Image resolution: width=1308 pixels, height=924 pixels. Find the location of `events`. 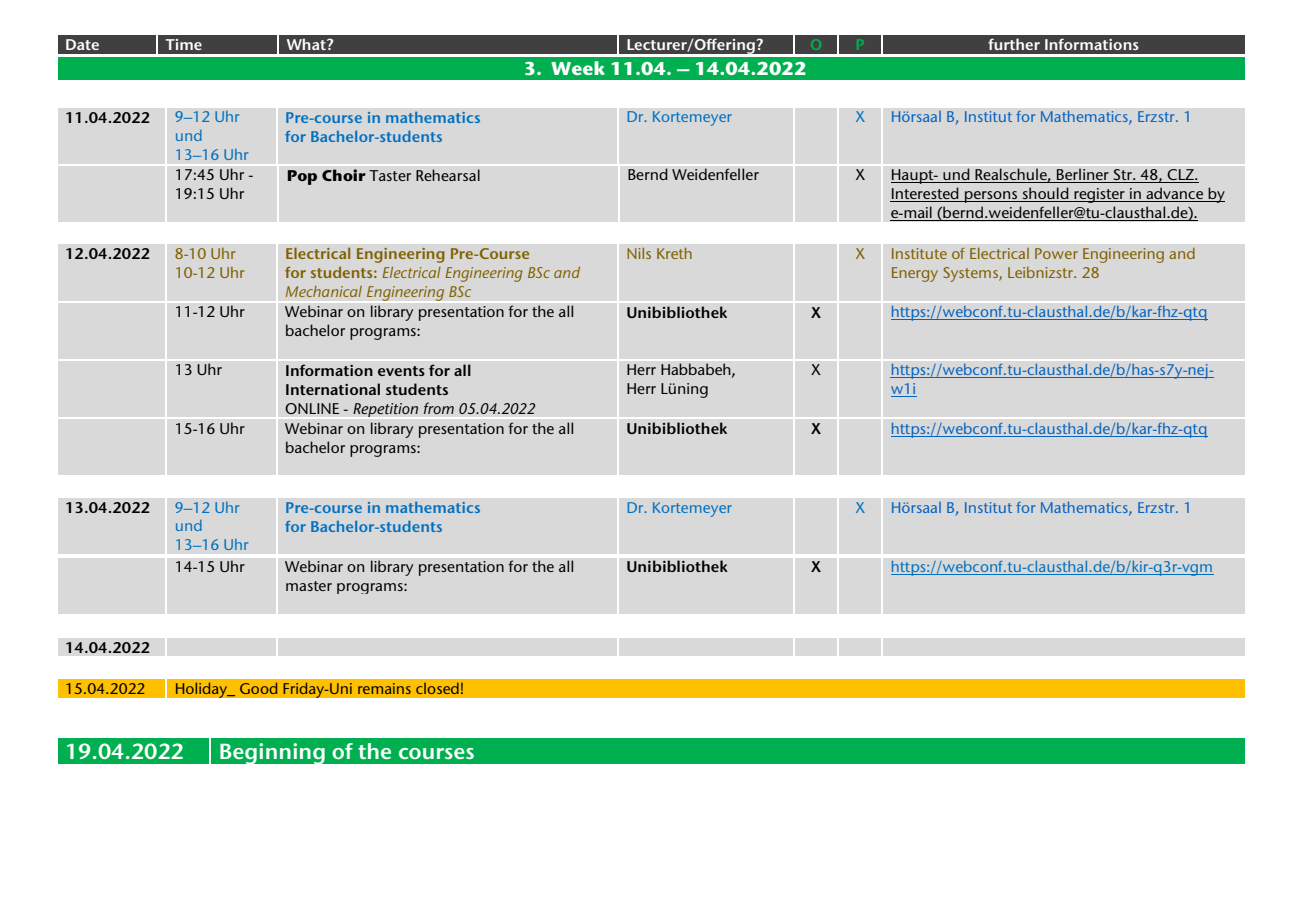

events is located at coordinates (401, 371).
